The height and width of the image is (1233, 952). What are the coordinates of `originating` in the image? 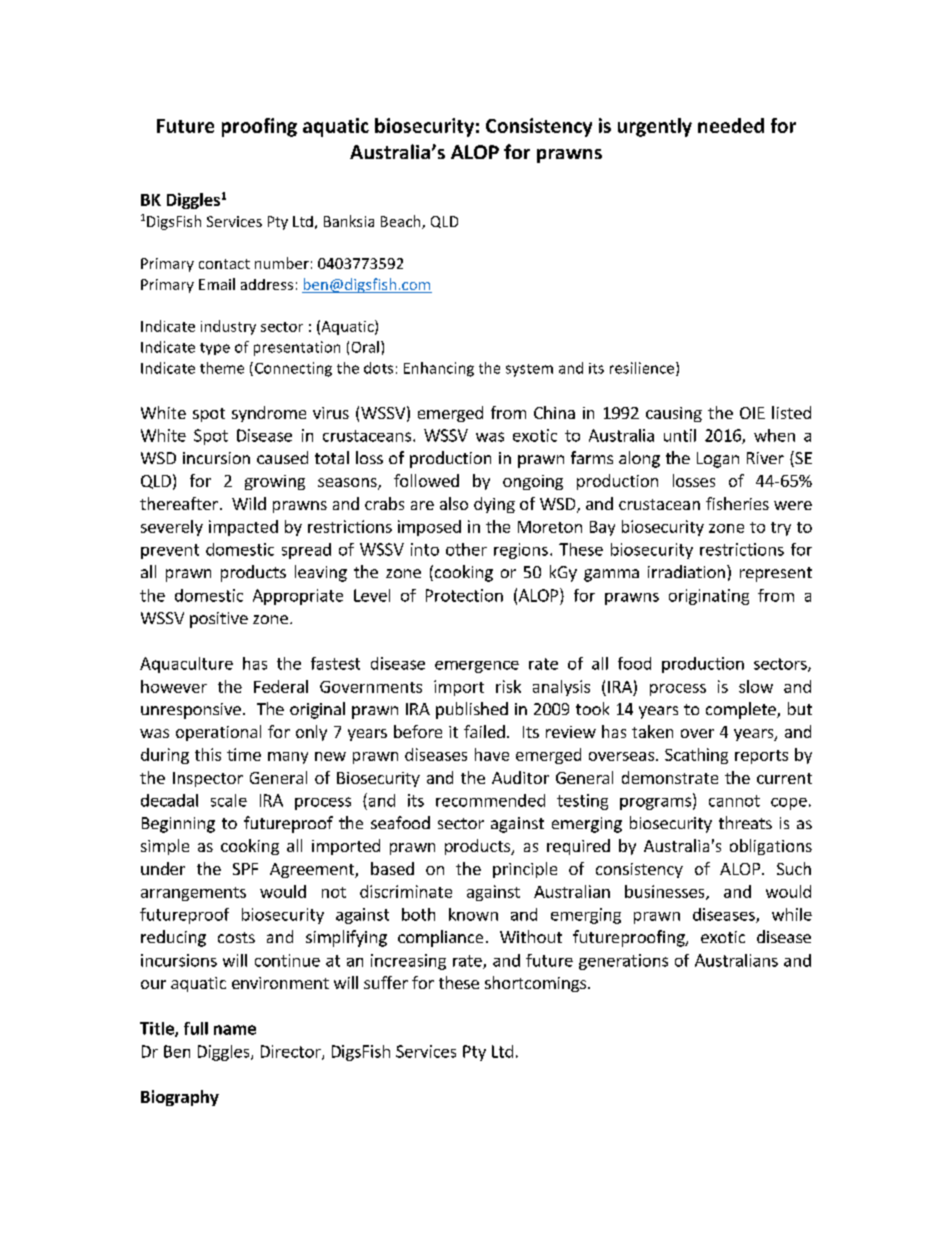 It's located at (709, 597).
